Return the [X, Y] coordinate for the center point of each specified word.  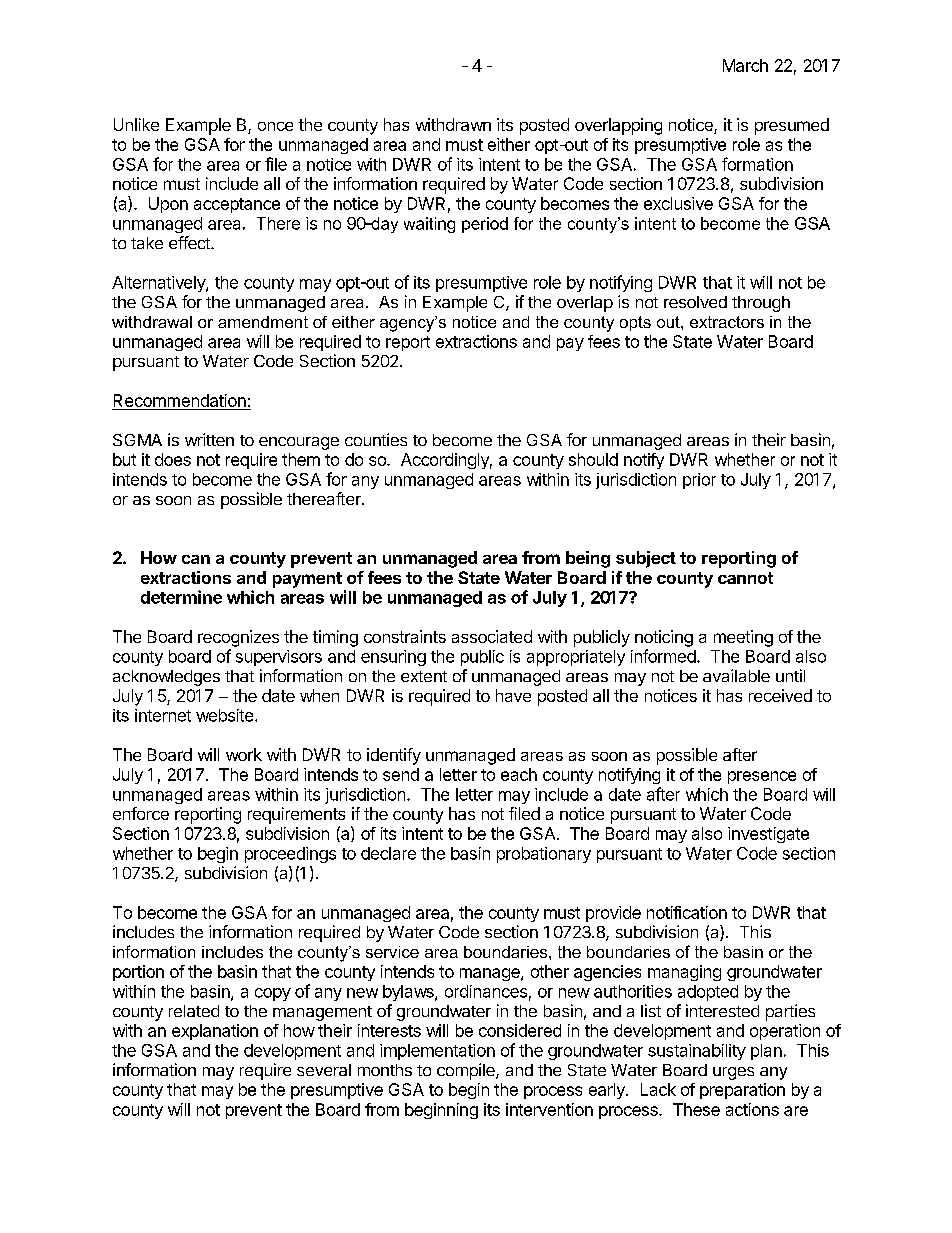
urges [733, 1073]
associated [492, 636]
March [745, 65]
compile [467, 1071]
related [194, 1011]
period [485, 225]
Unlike [136, 124]
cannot [745, 578]
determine [181, 597]
